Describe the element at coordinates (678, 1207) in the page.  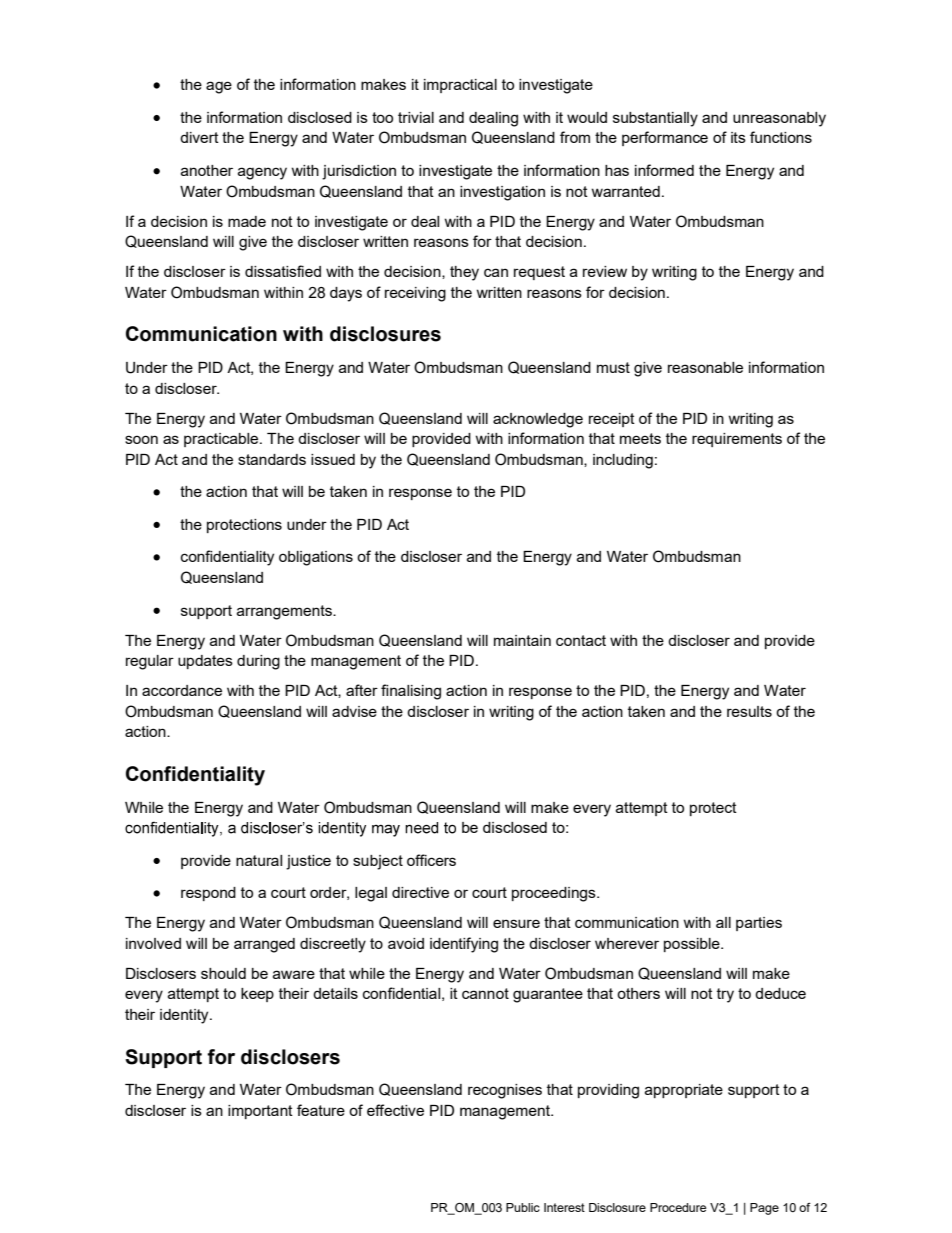
I see `Procedure` at that location.
